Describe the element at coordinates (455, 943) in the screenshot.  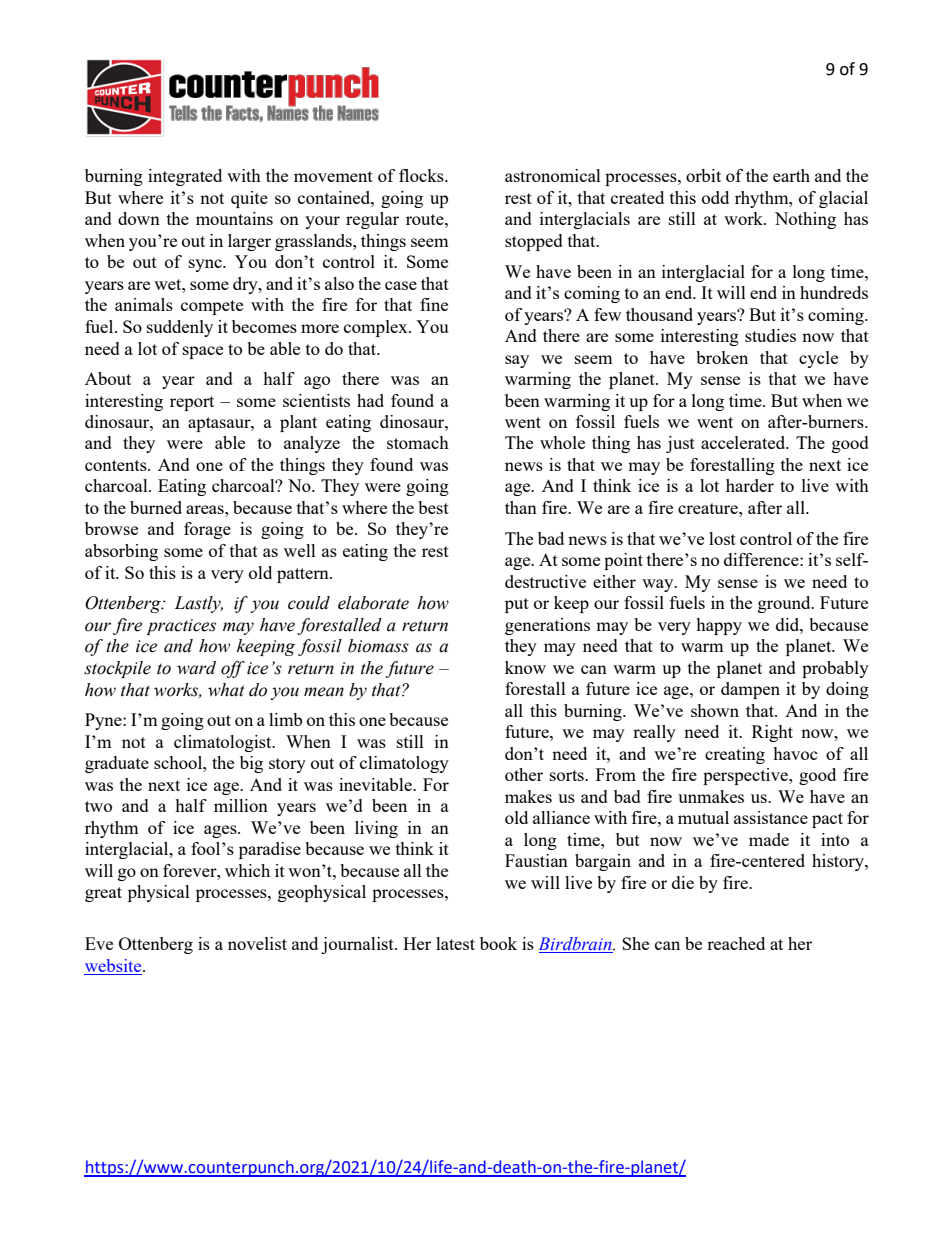
I see `latest` at that location.
